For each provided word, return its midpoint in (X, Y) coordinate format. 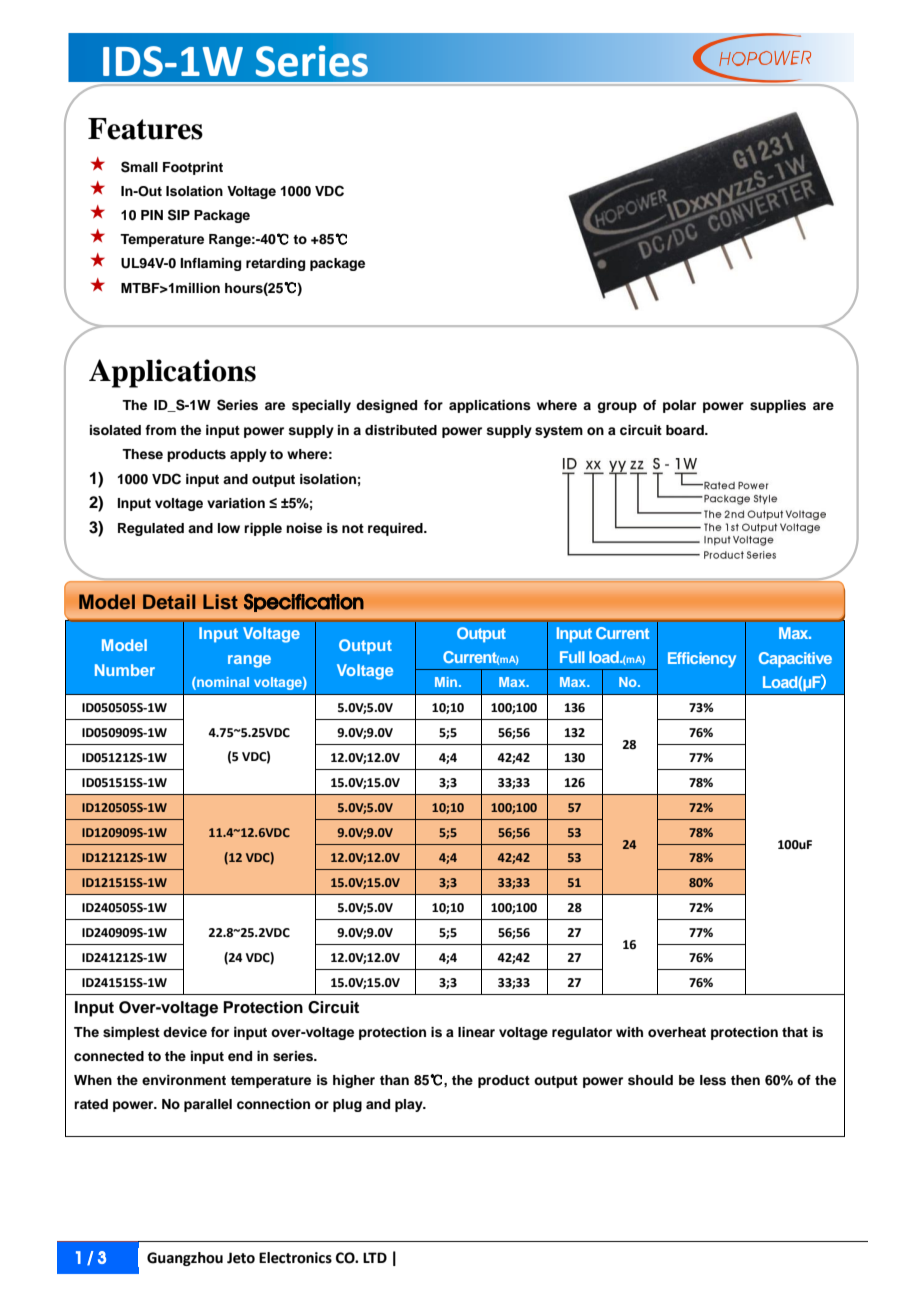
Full (572, 657)
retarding (275, 264)
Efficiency (702, 660)
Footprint (193, 168)
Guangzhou (185, 1259)
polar (679, 406)
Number (125, 670)
